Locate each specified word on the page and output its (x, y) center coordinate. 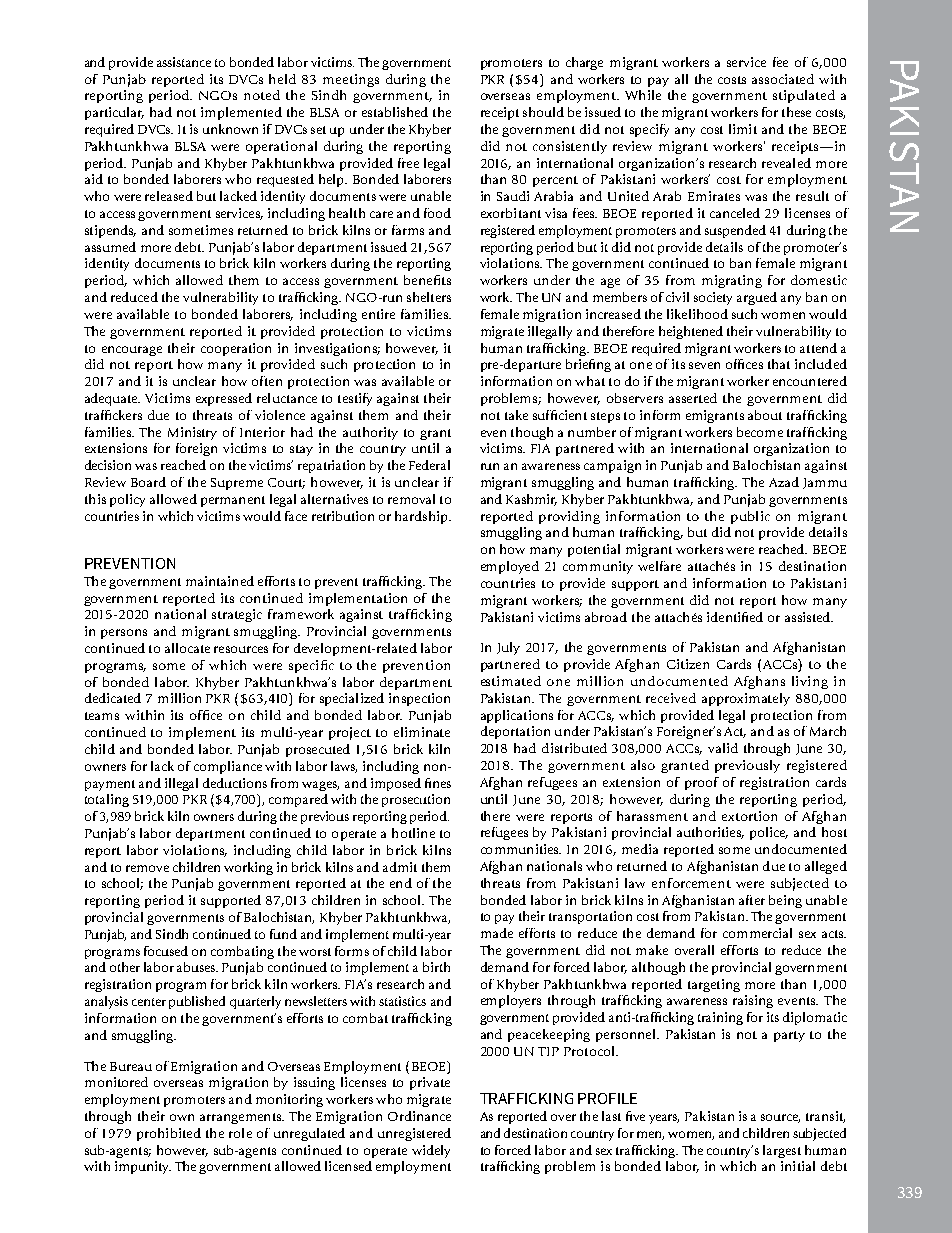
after (752, 900)
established (395, 112)
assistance (184, 62)
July (508, 648)
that (779, 364)
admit (400, 867)
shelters (429, 297)
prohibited (169, 1134)
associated (783, 79)
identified (735, 617)
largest (782, 1151)
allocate (187, 648)
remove (147, 868)
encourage (132, 351)
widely (431, 1151)
